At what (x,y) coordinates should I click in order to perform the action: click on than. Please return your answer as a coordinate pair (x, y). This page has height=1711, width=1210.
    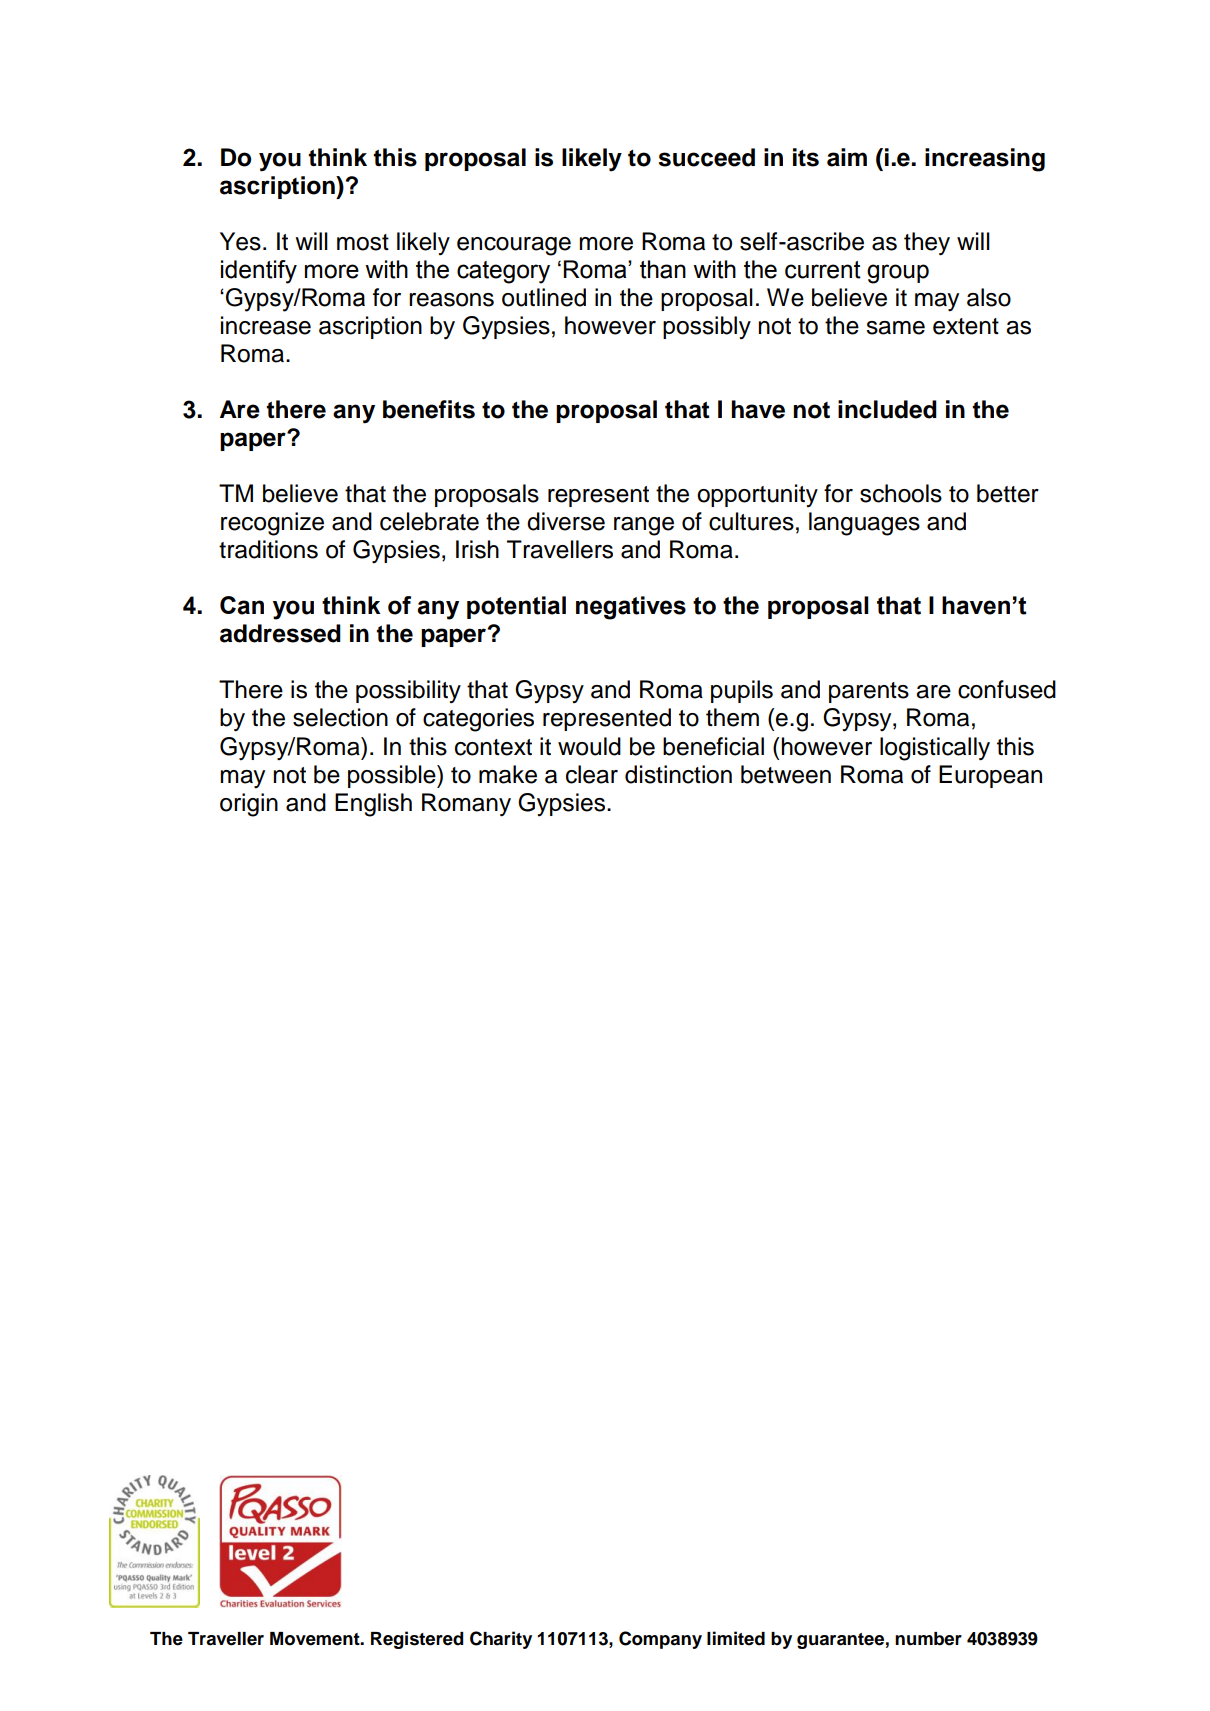
    Looking at the image, I should click on (663, 269).
